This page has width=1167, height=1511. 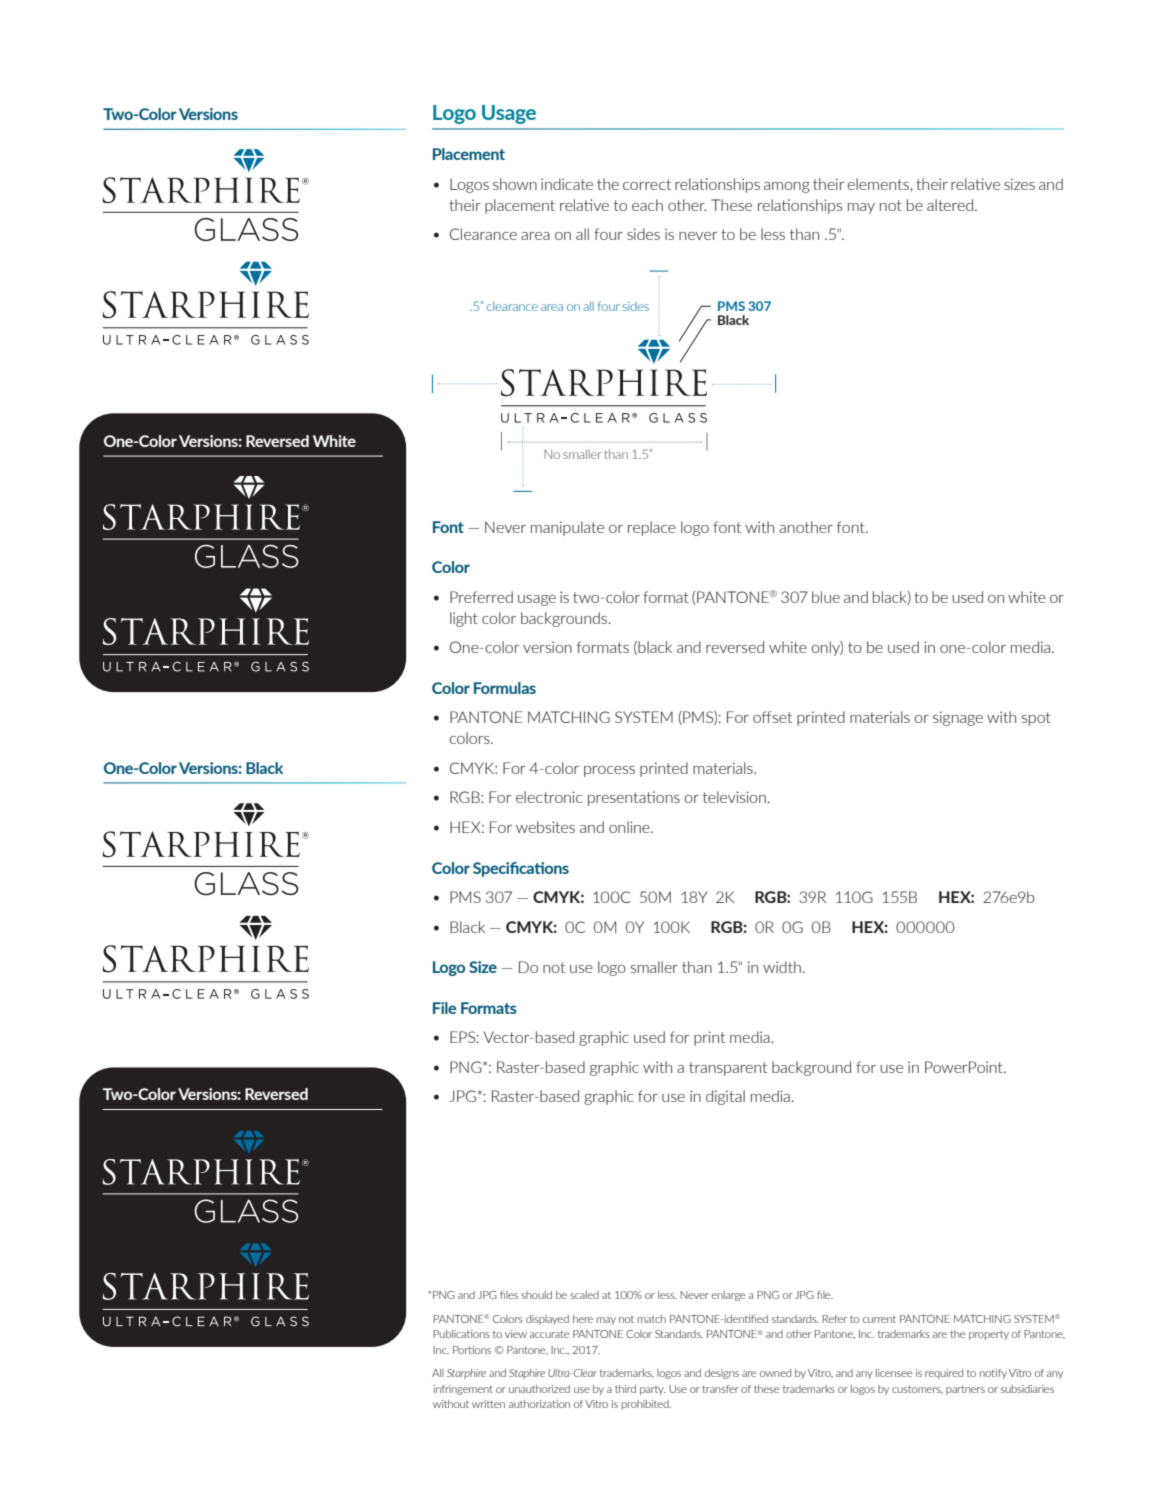 I want to click on shown, so click(x=515, y=184).
